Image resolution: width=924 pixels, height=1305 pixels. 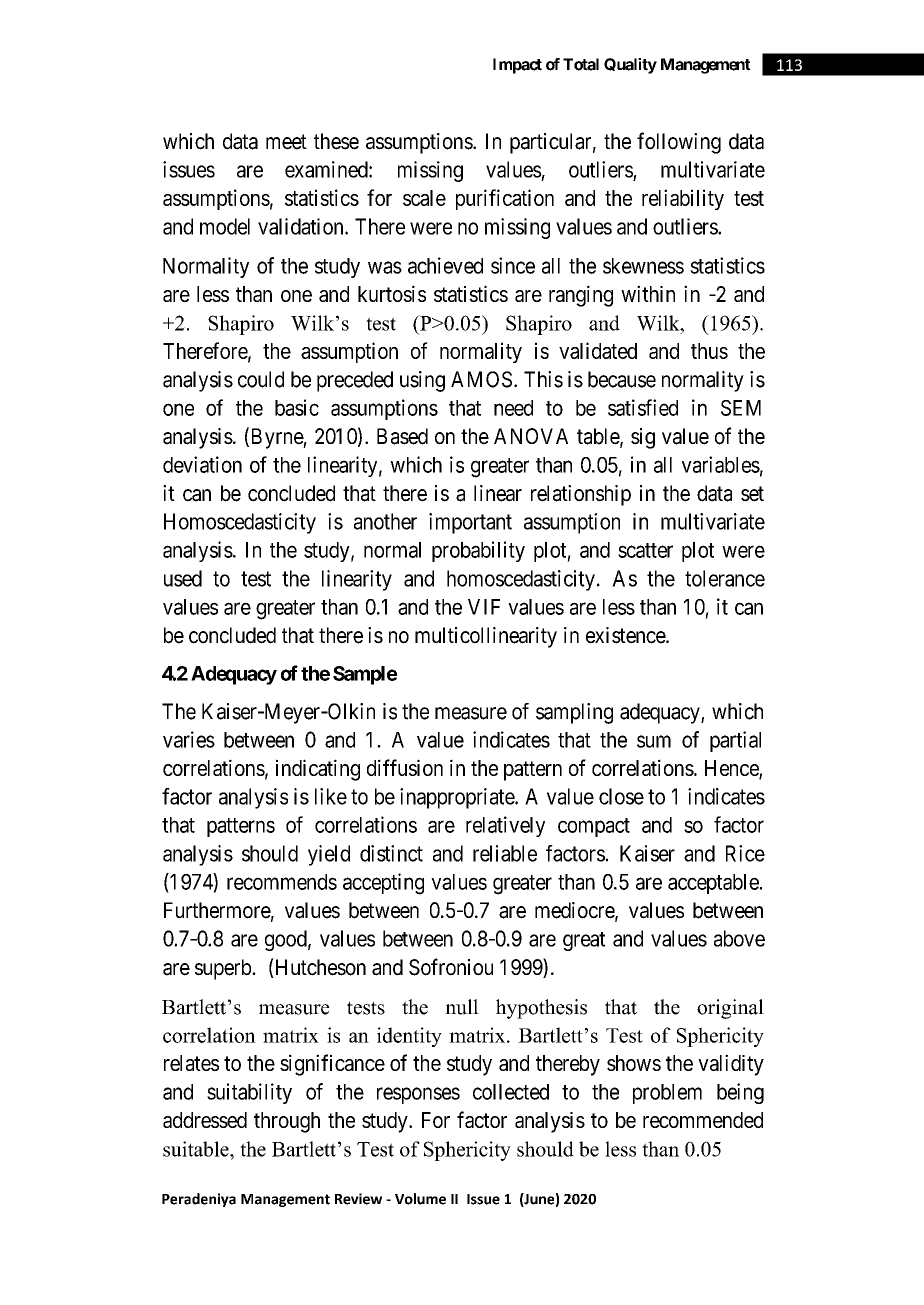 What do you see at coordinates (679, 143) in the page?
I see `following` at bounding box center [679, 143].
